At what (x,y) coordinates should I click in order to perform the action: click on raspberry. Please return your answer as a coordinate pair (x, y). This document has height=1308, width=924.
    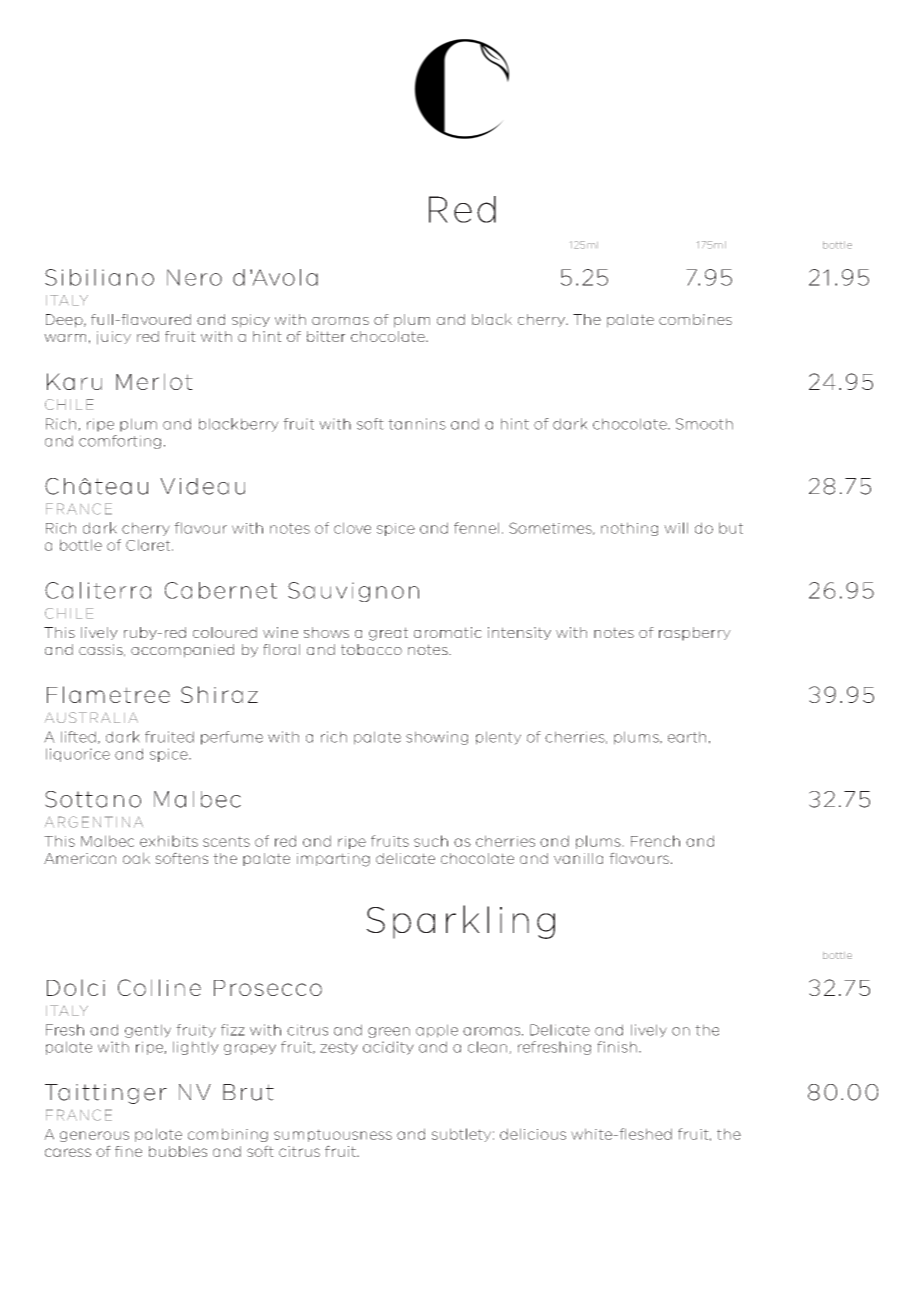
    Looking at the image, I should click on (695, 634).
